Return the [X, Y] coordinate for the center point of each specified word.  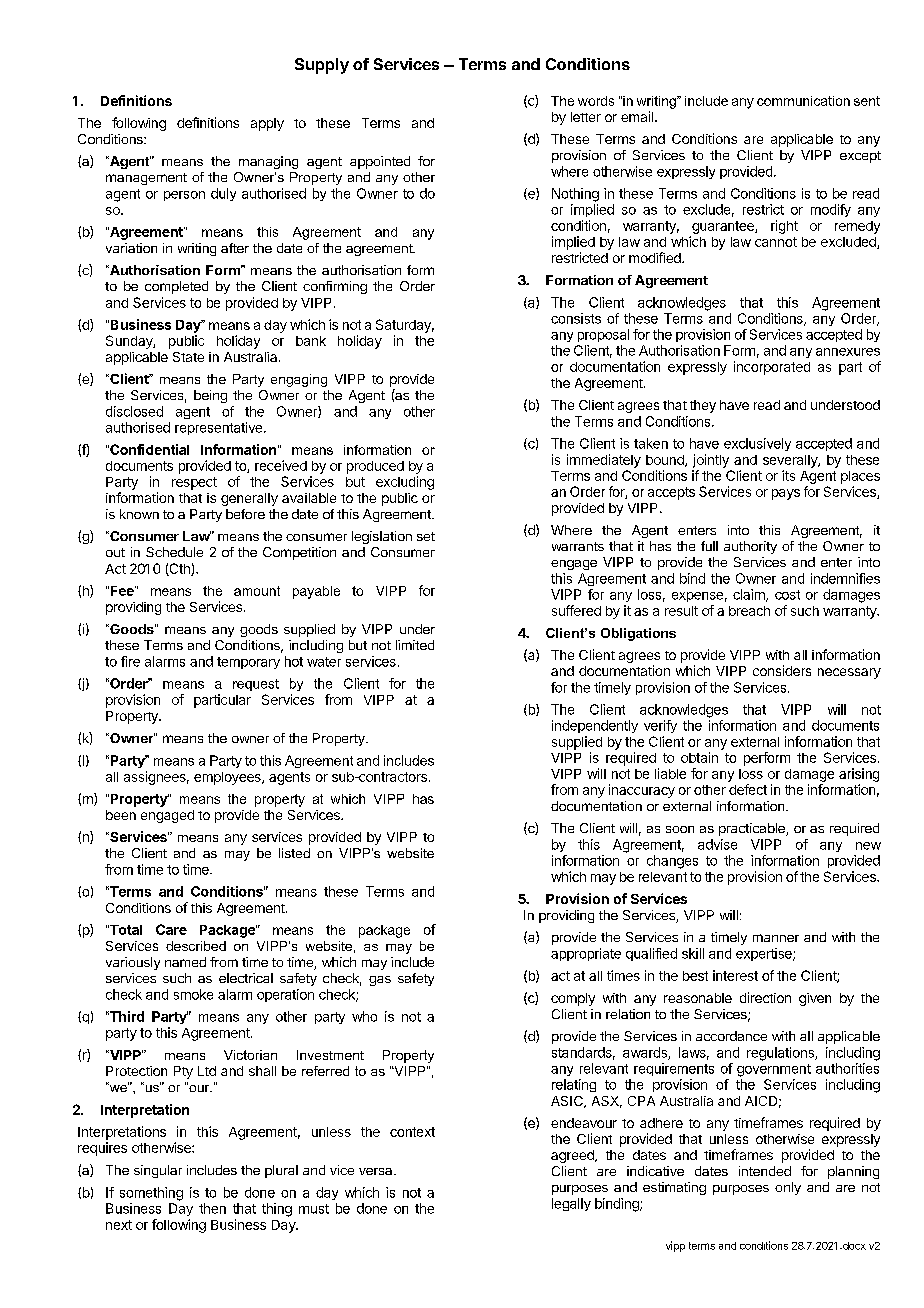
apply [267, 124]
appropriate [586, 954]
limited [415, 645]
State [188, 357]
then [212, 1208]
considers [782, 670]
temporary [248, 663]
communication [803, 101]
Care [171, 929]
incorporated [772, 368]
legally [571, 1204]
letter [586, 117]
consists [576, 318]
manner [776, 938]
